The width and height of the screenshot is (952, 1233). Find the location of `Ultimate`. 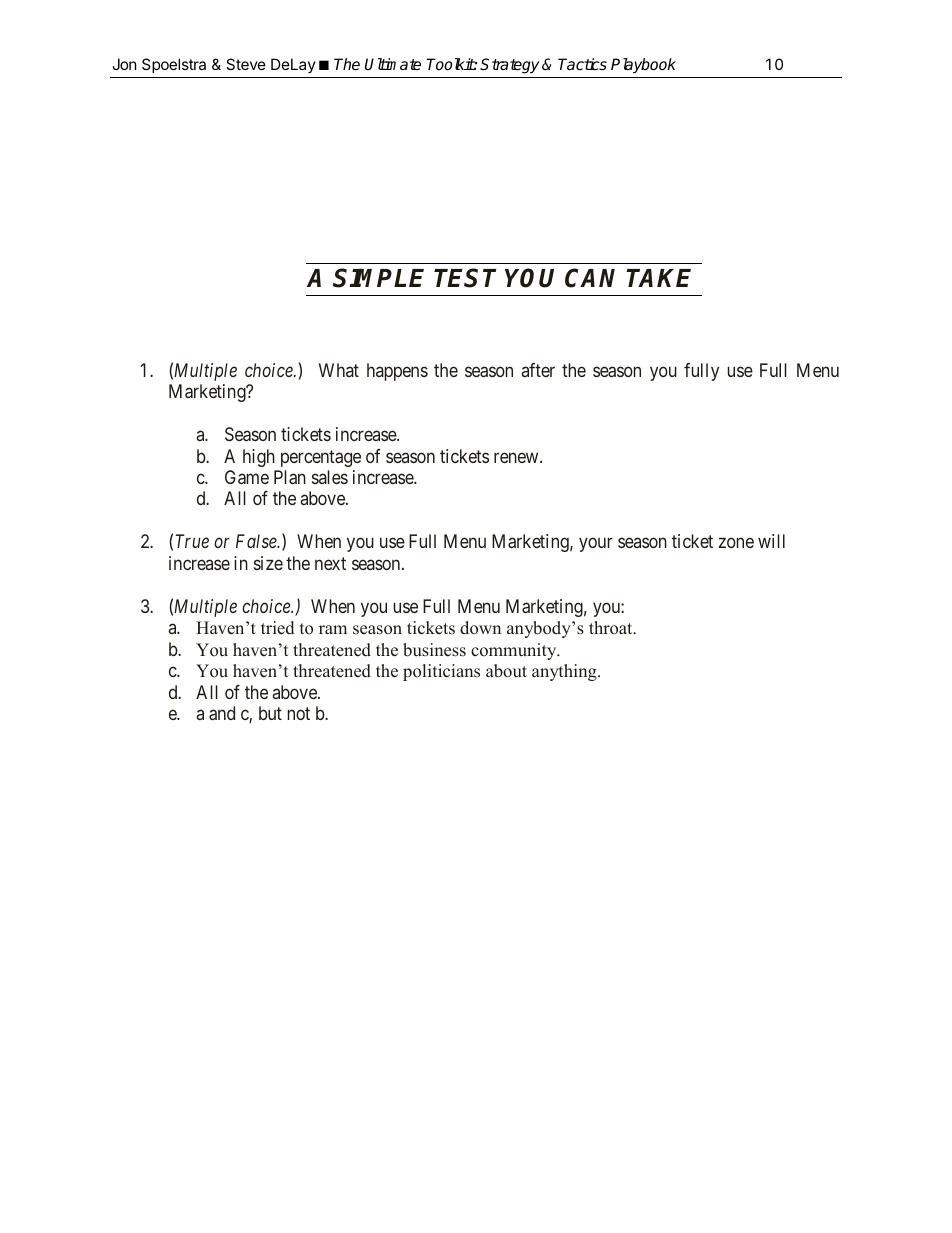

Ultimate is located at coordinates (393, 64).
